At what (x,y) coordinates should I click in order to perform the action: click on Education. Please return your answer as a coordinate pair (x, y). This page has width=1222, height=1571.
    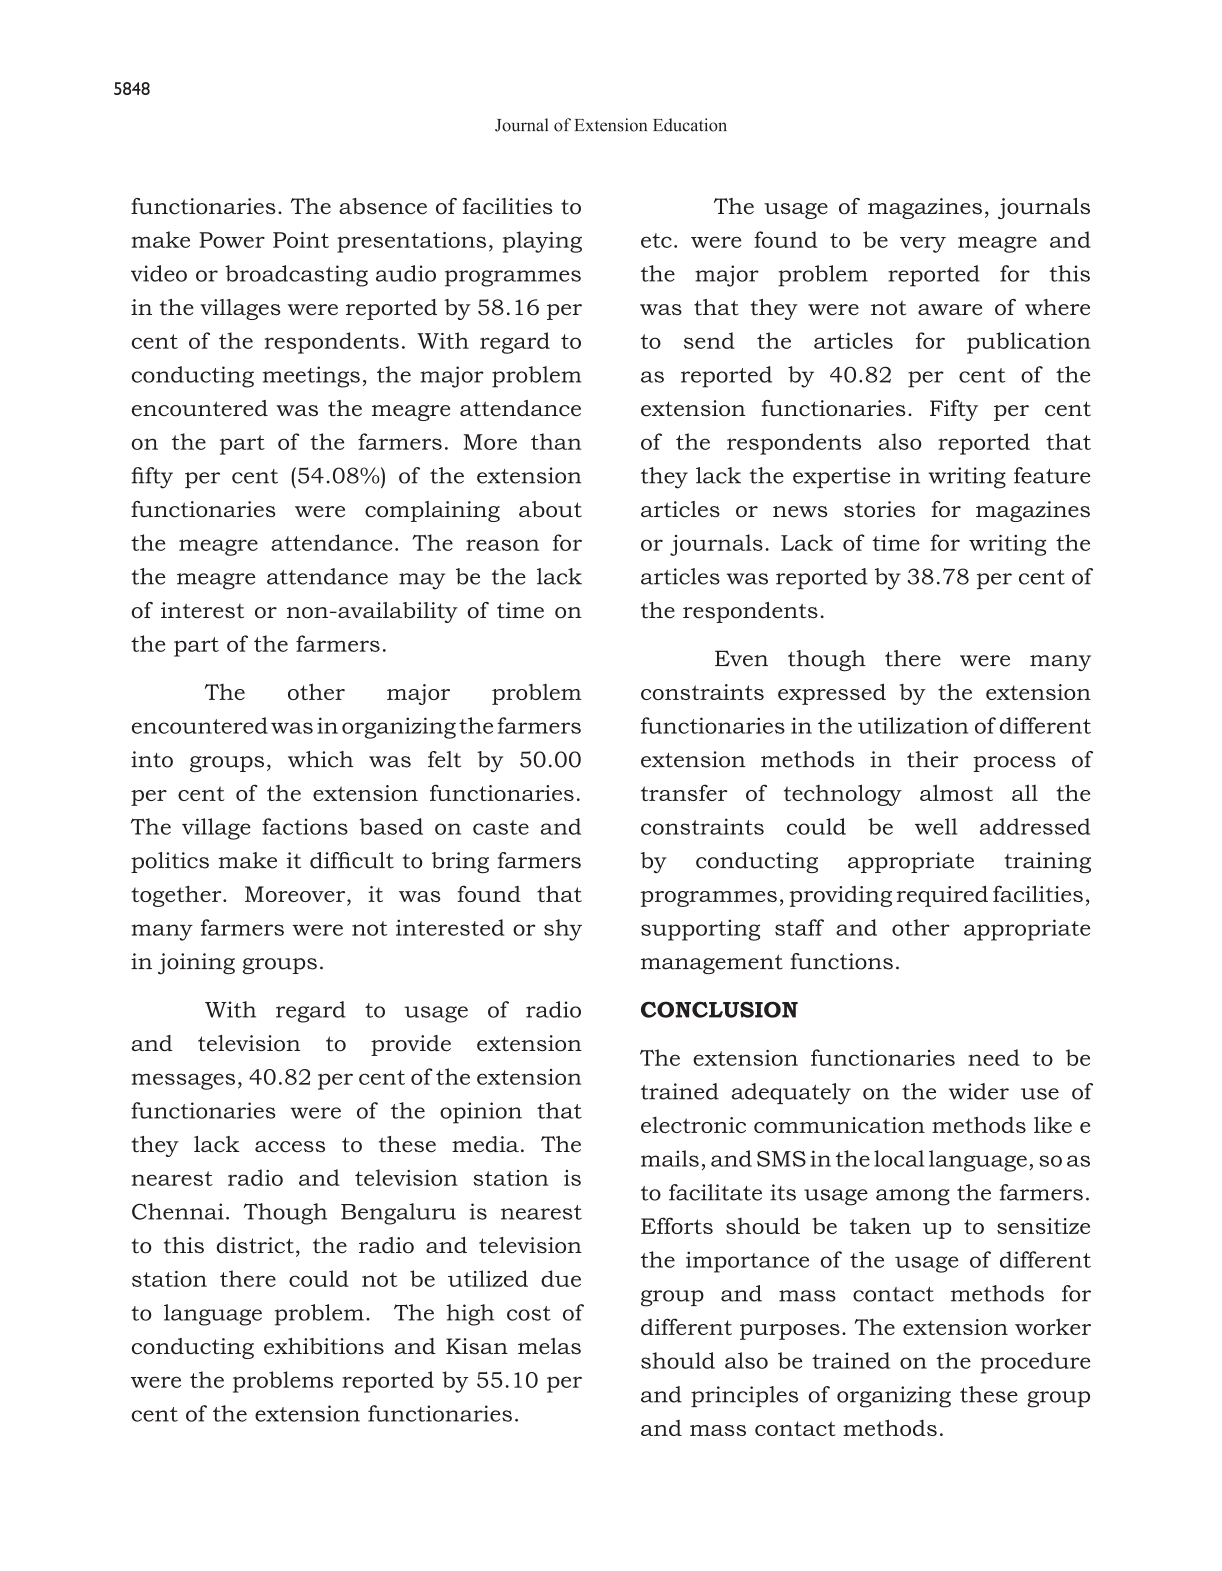
    Looking at the image, I should click on (690, 125).
